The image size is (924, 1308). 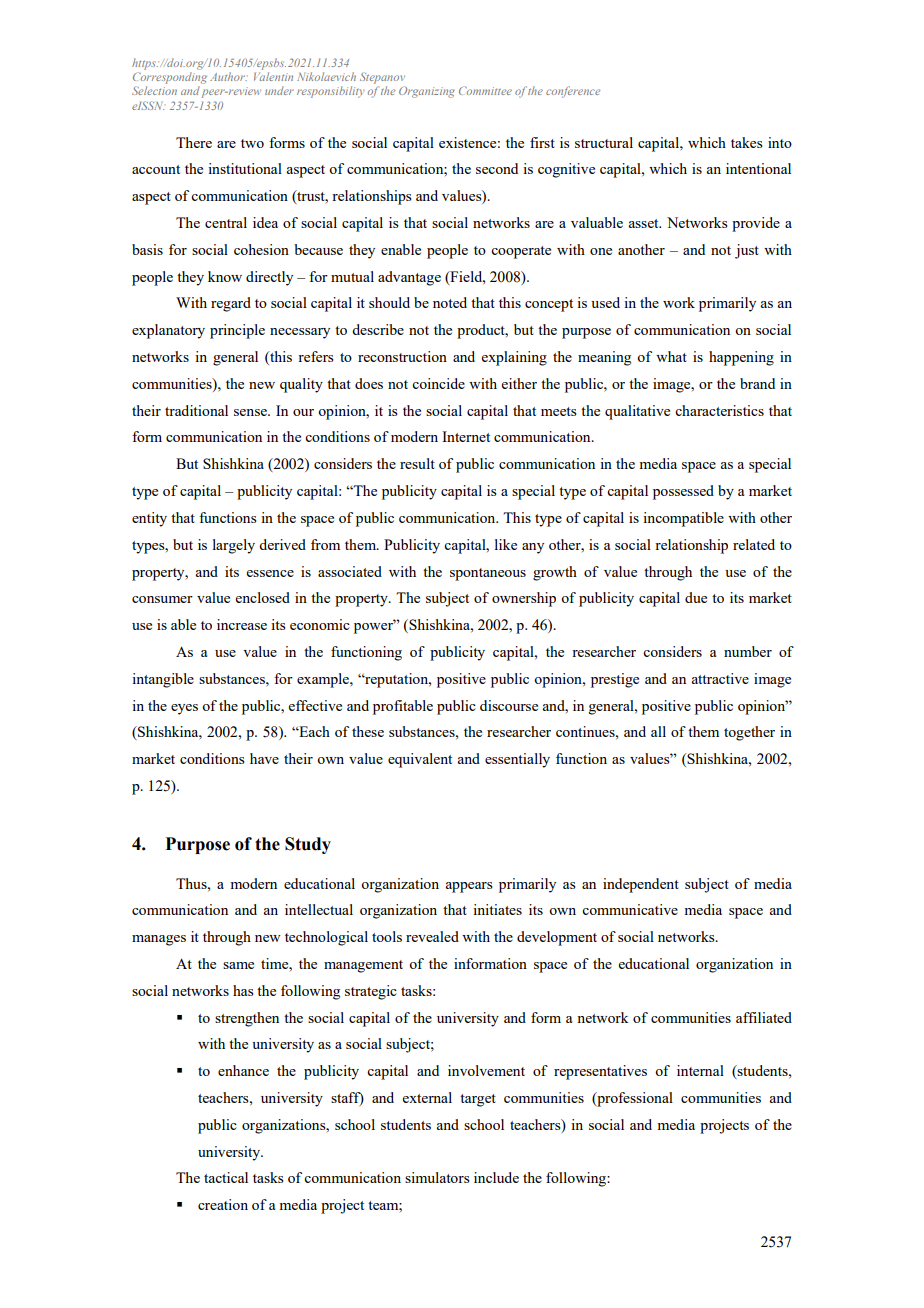 I want to click on tactical, so click(x=226, y=1177).
